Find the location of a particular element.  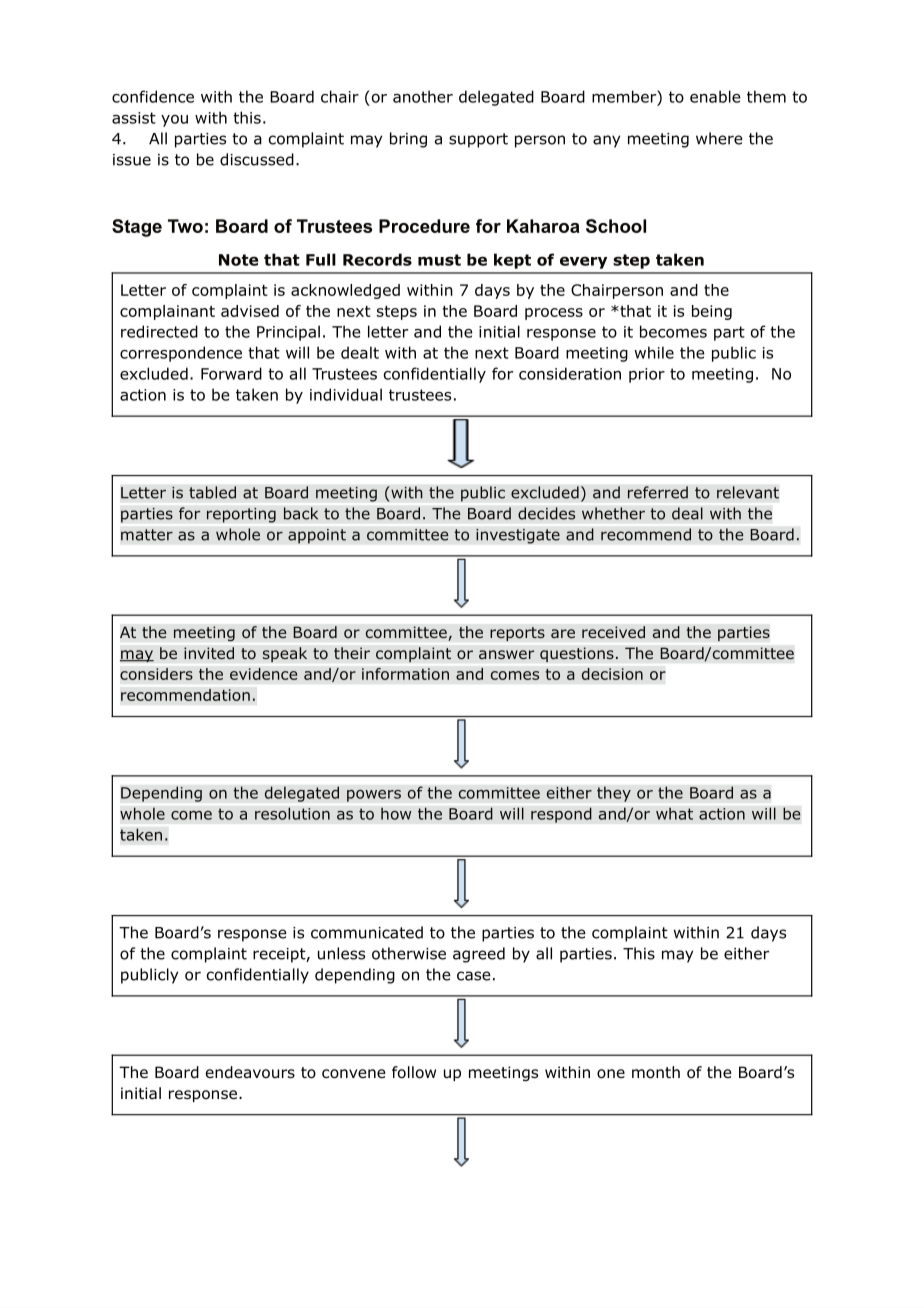

received is located at coordinates (613, 632).
